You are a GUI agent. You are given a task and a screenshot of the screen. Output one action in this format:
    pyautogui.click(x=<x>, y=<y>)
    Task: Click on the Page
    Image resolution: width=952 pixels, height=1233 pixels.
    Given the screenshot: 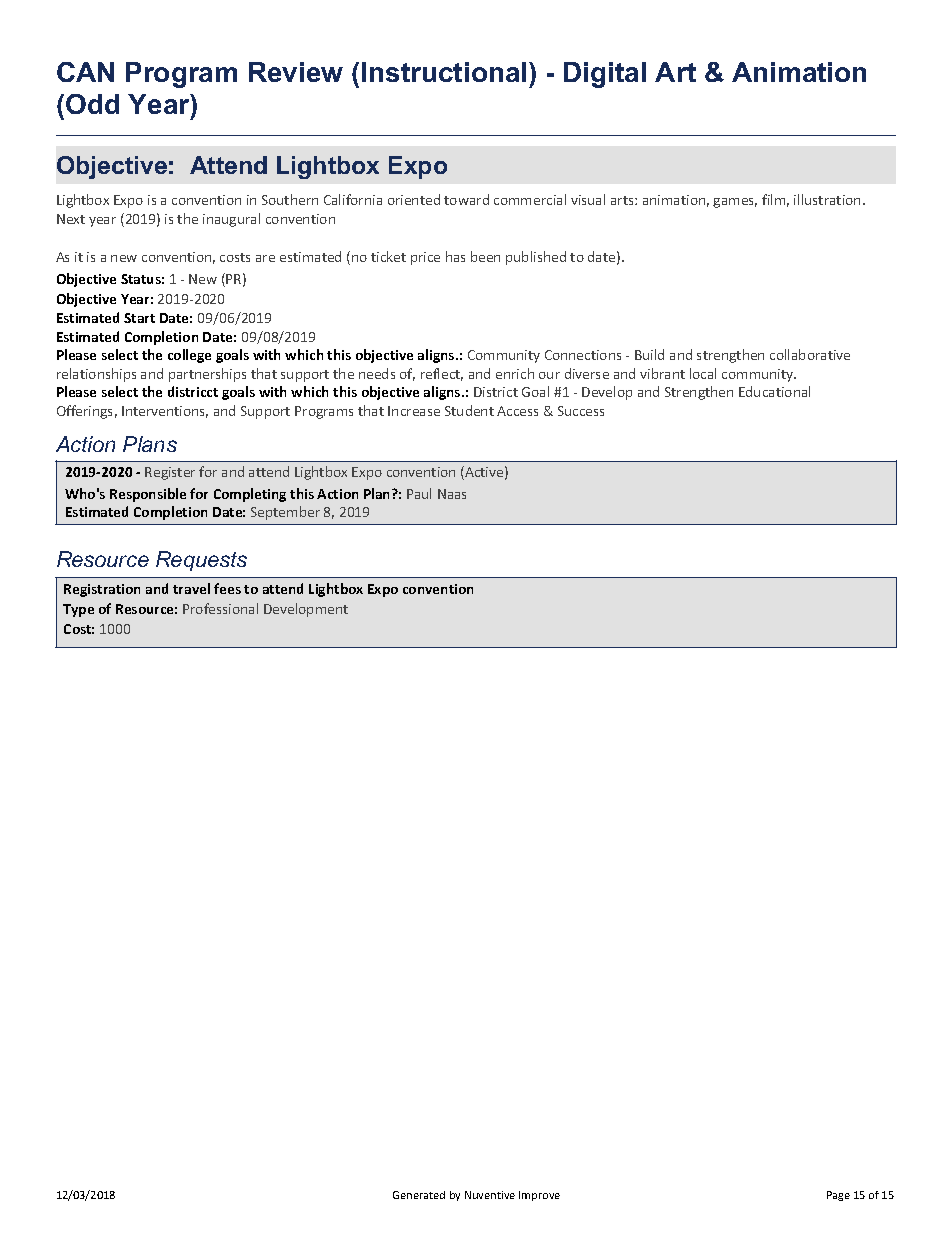 What is the action you would take?
    pyautogui.click(x=838, y=1196)
